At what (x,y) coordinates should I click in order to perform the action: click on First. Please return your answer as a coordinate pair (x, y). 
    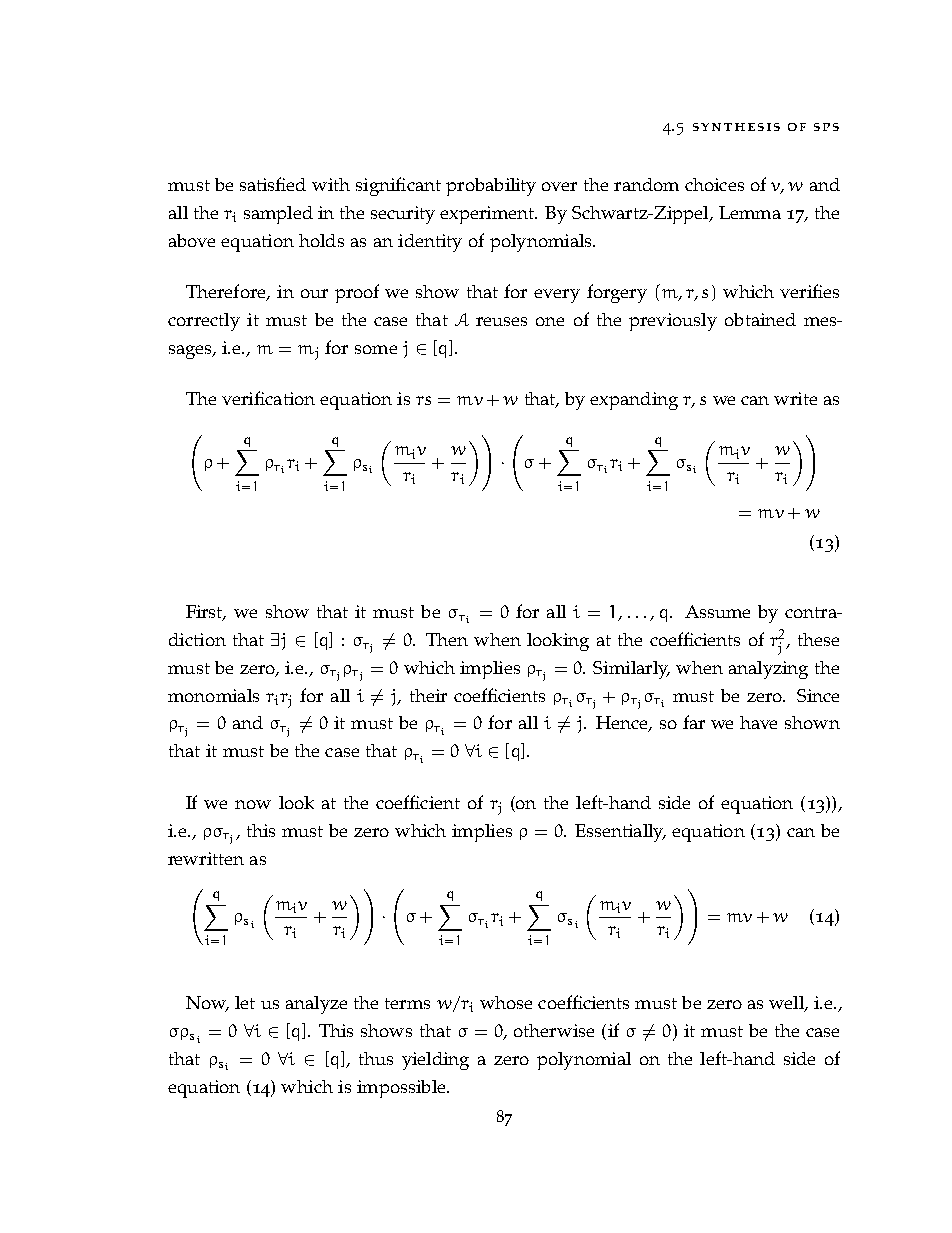
    Looking at the image, I should click on (206, 613).
